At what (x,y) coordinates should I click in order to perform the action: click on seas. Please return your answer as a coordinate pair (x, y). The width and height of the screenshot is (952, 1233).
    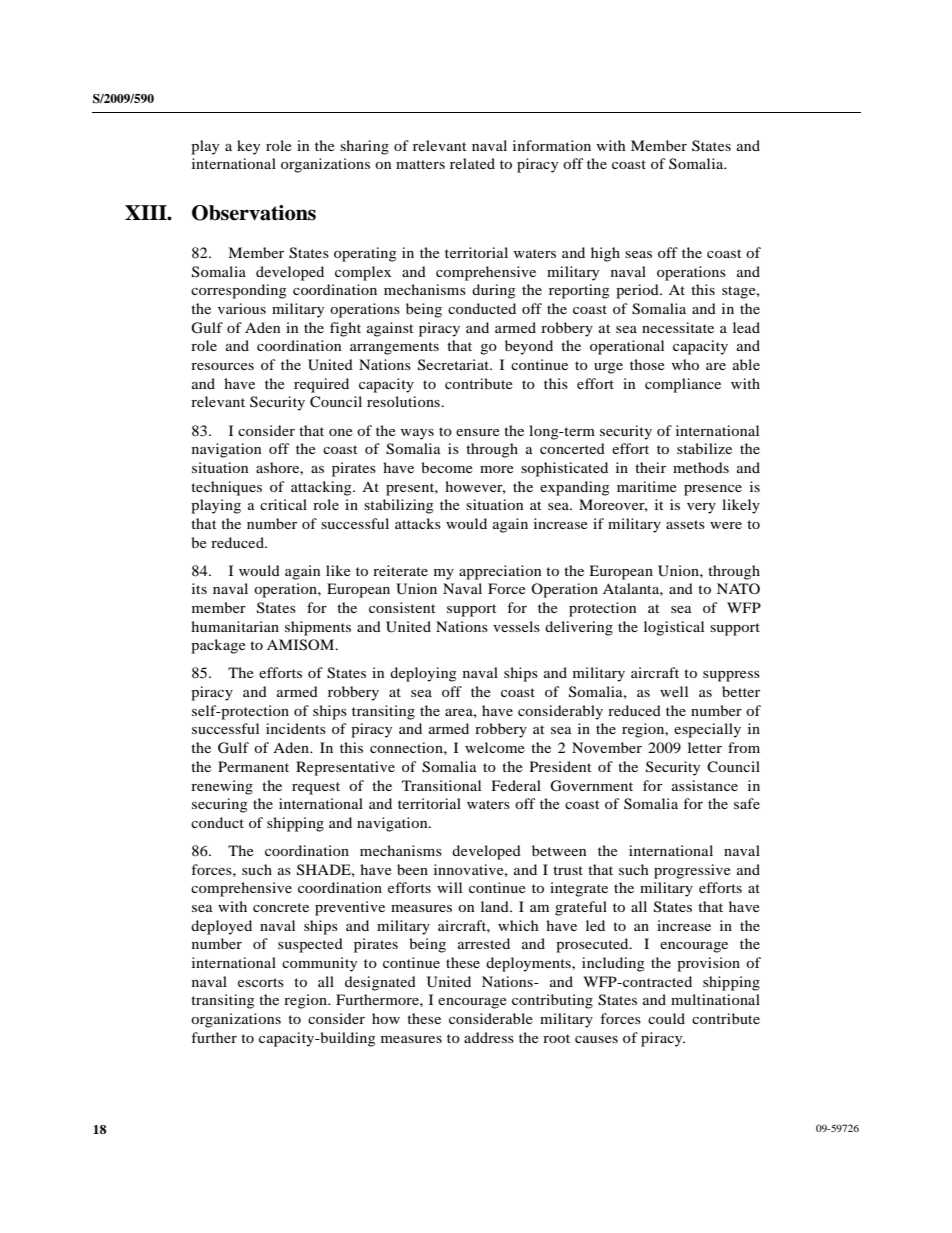
    Looking at the image, I should click on (638, 254).
